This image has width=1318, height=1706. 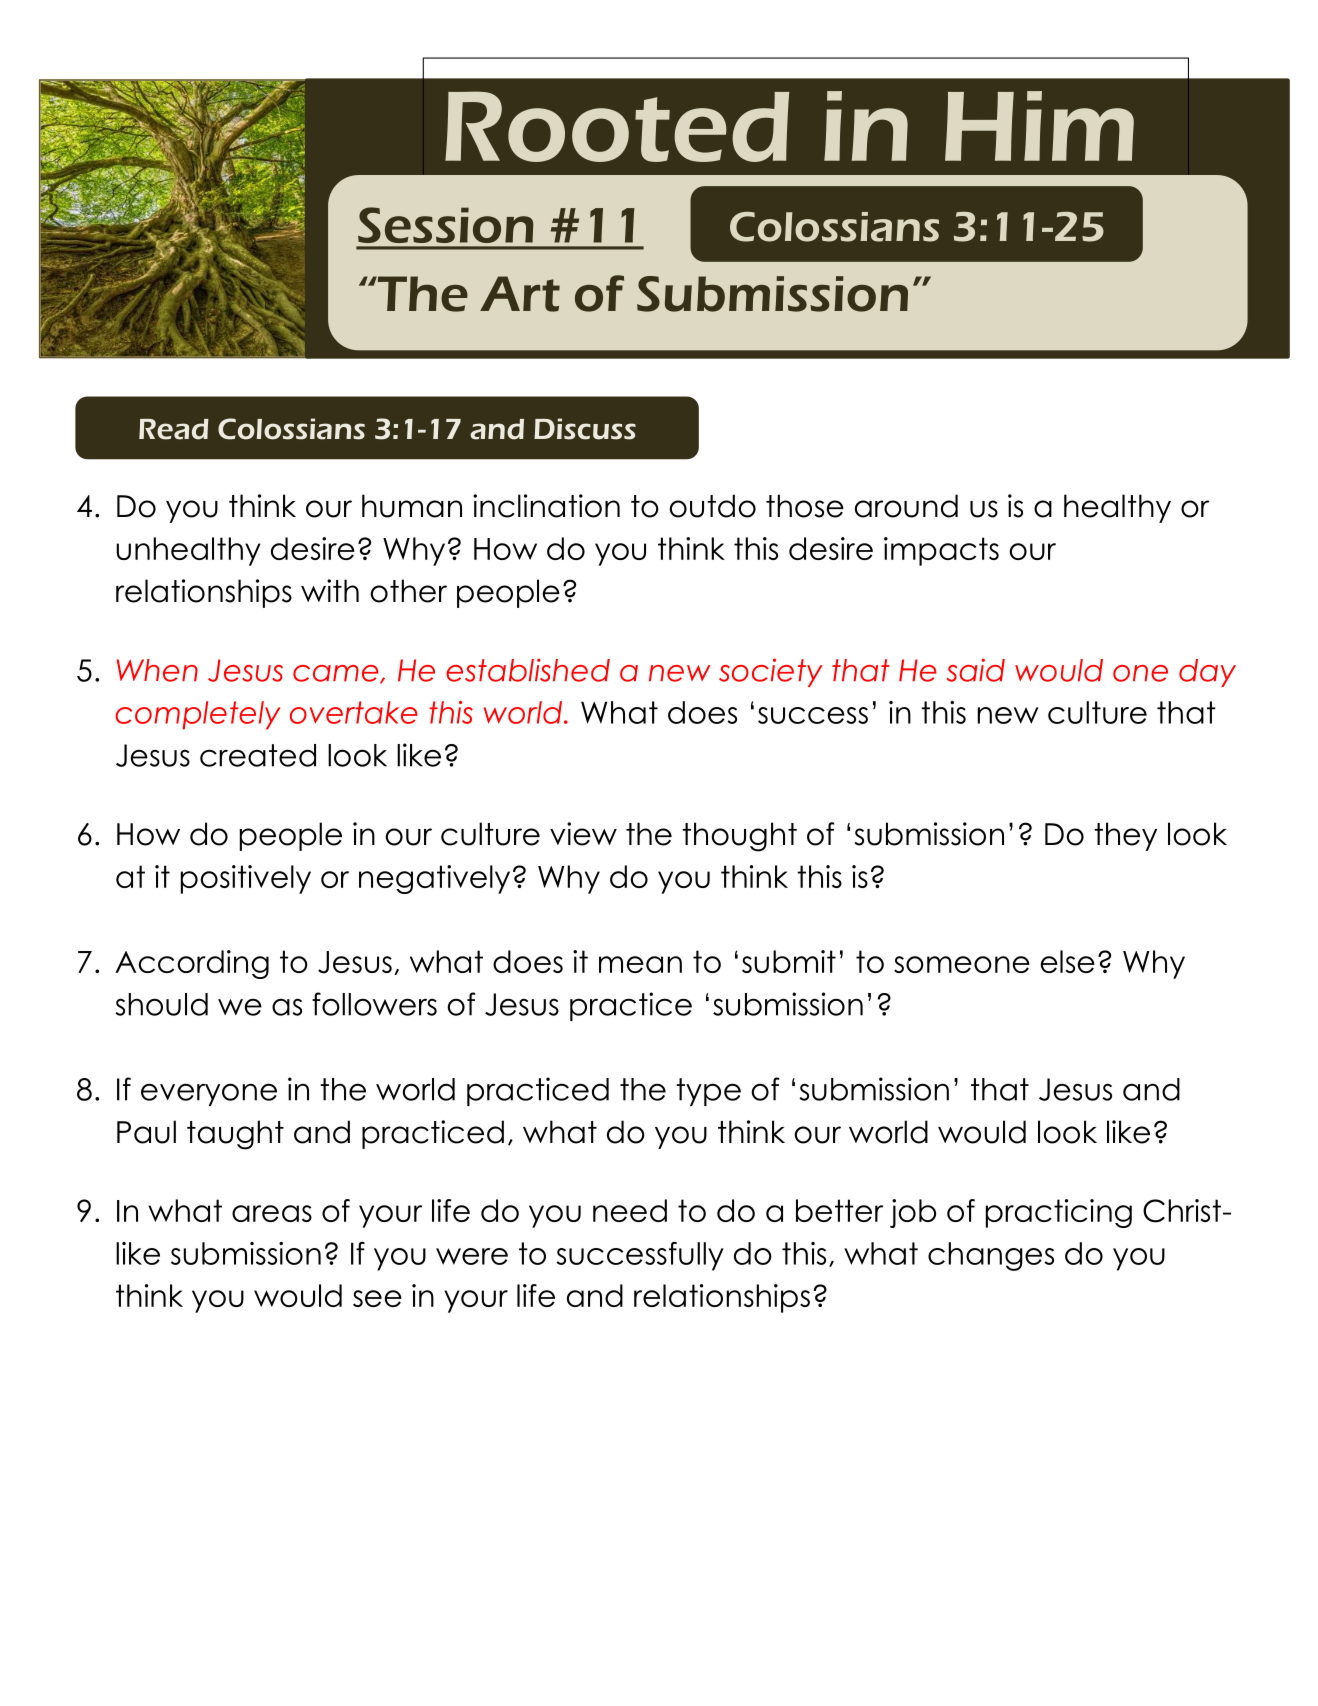 I want to click on areas, so click(x=272, y=1213).
